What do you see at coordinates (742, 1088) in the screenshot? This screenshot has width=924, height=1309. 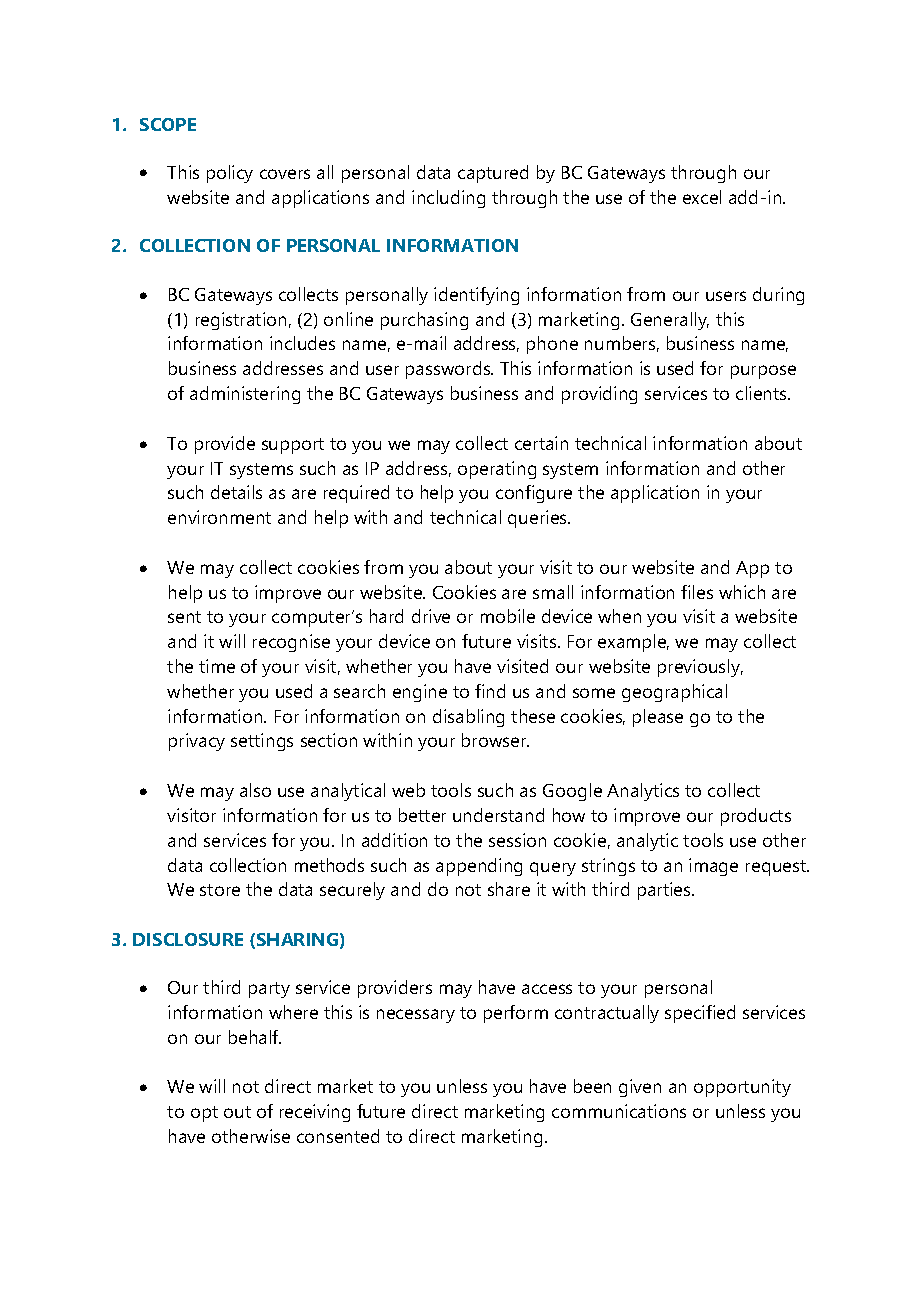 I see `opportunity` at bounding box center [742, 1088].
